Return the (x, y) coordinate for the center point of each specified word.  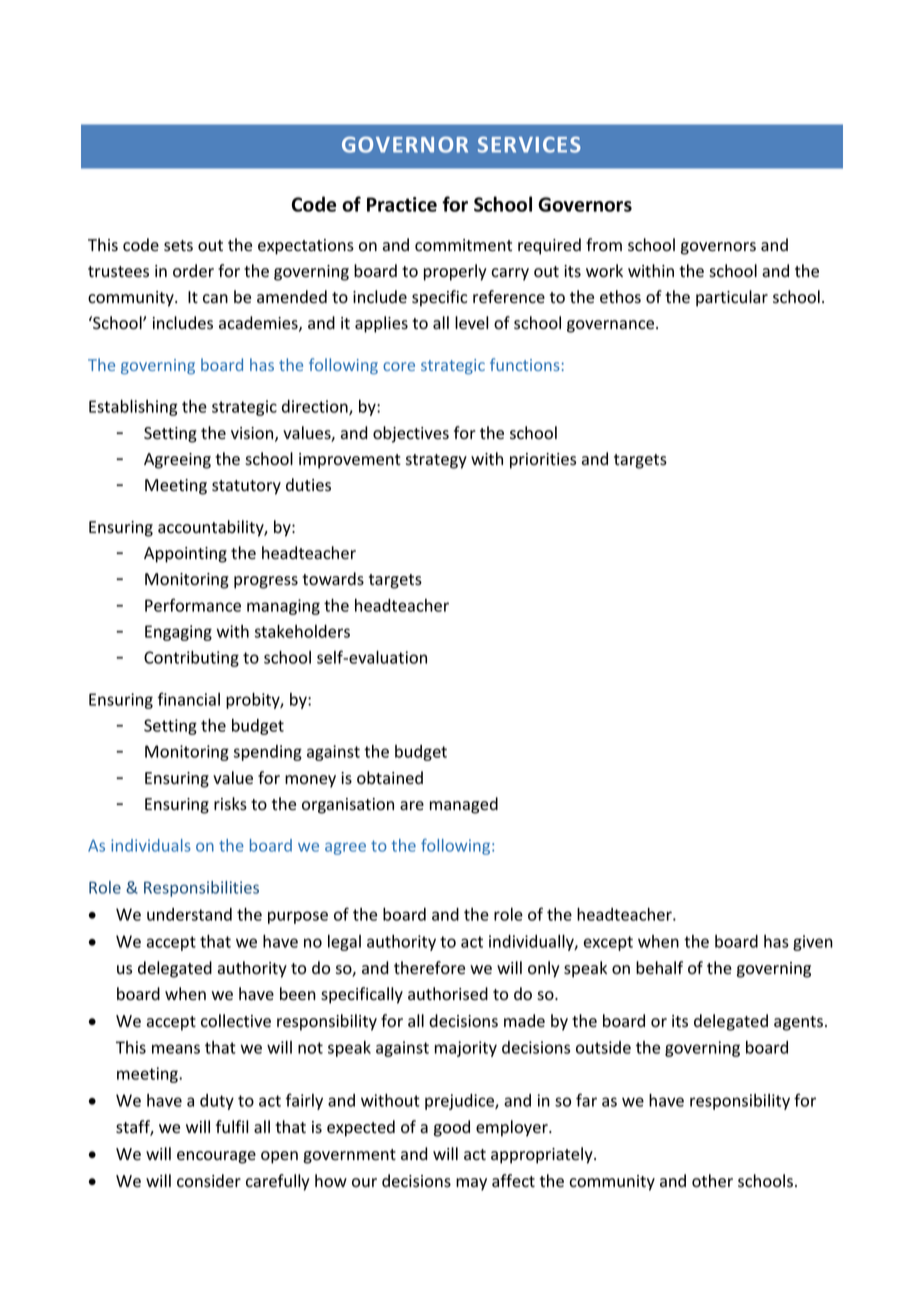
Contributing (191, 659)
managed (464, 805)
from (604, 245)
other (712, 1181)
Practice (402, 204)
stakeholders (302, 631)
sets (178, 246)
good (452, 1128)
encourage (216, 1157)
